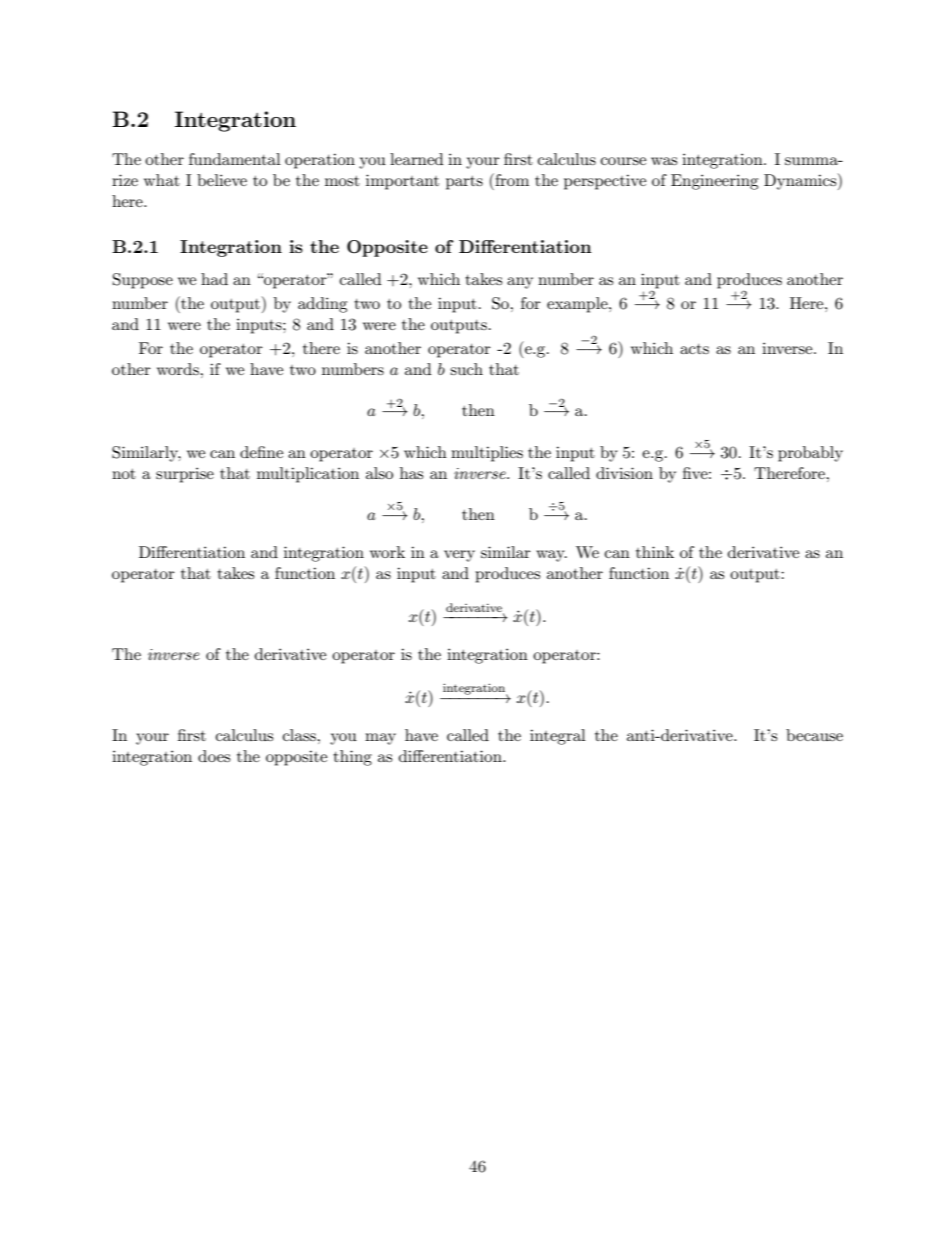  I want to click on acts, so click(694, 349).
